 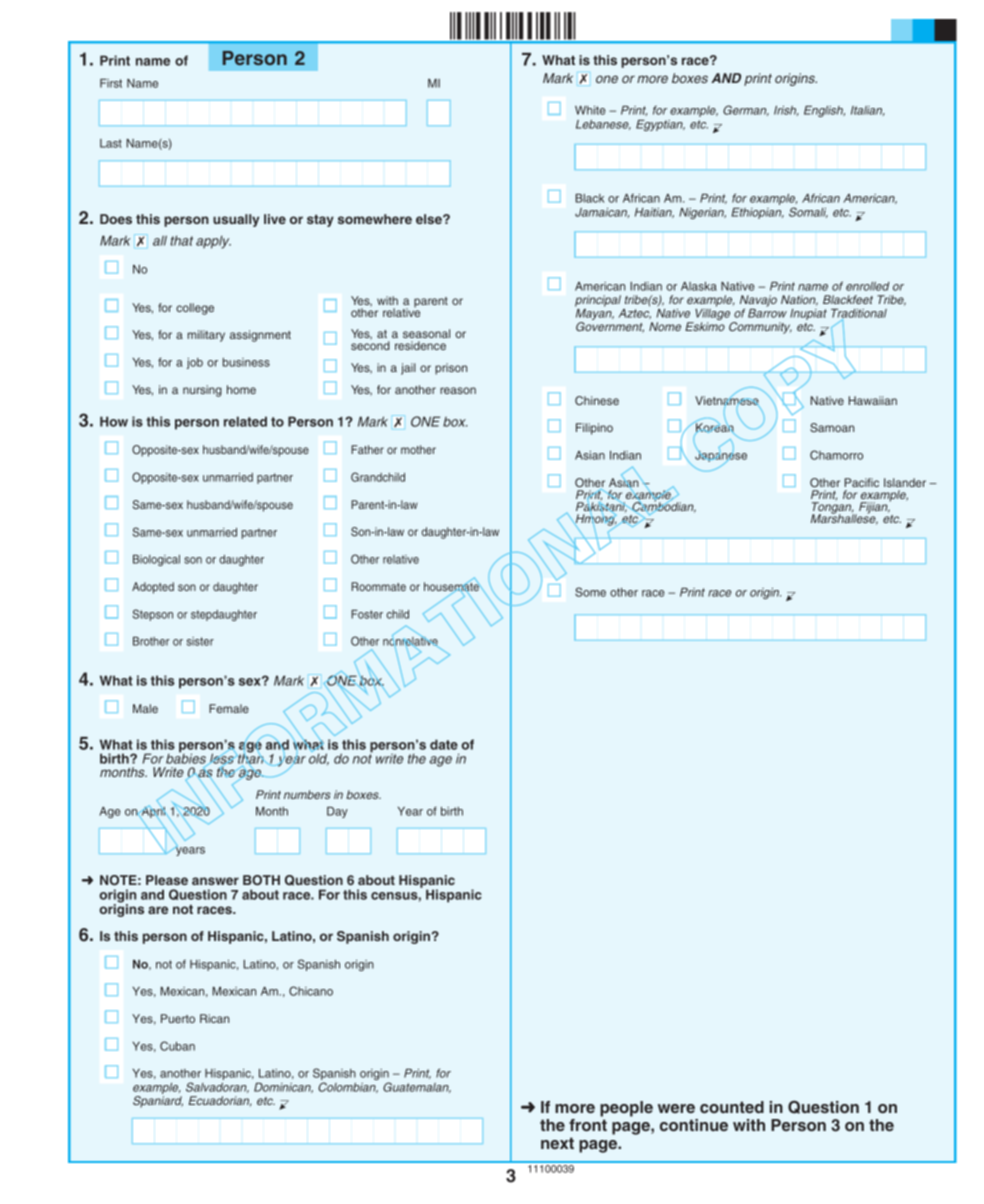 What do you see at coordinates (590, 110) in the document?
I see `White` at bounding box center [590, 110].
